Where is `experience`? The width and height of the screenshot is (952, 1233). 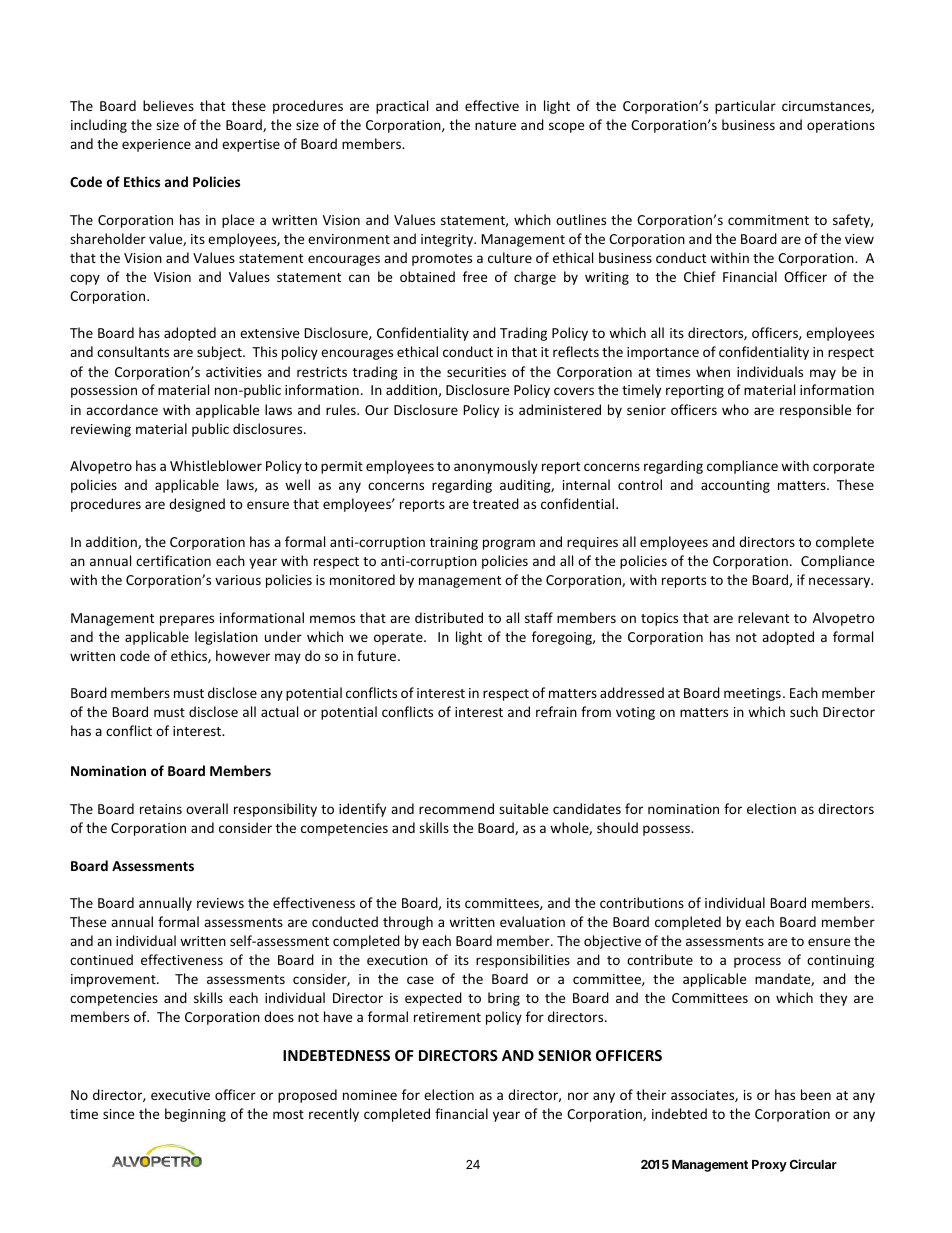 experience is located at coordinates (156, 145).
